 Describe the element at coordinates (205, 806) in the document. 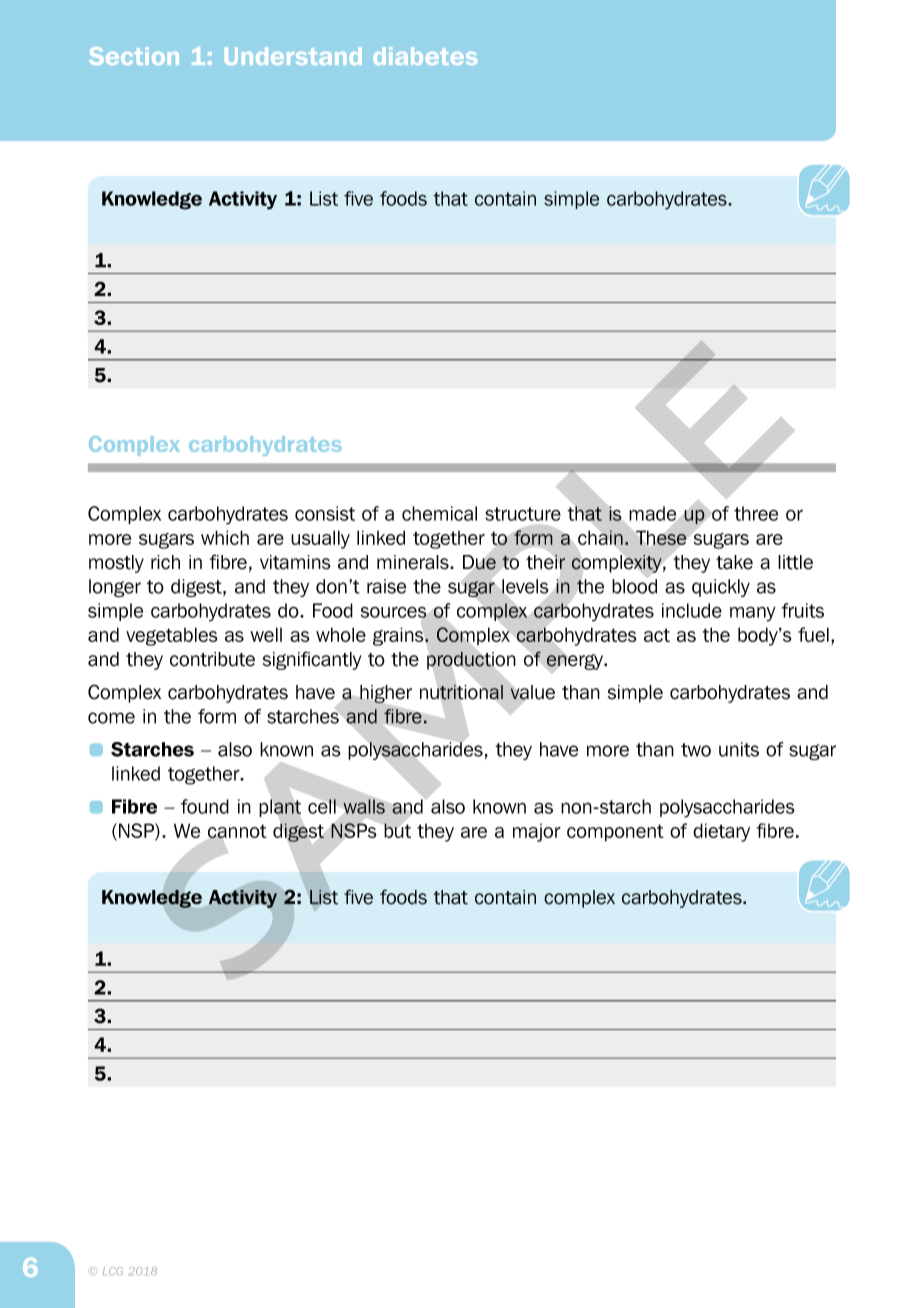

I see `found` at that location.
